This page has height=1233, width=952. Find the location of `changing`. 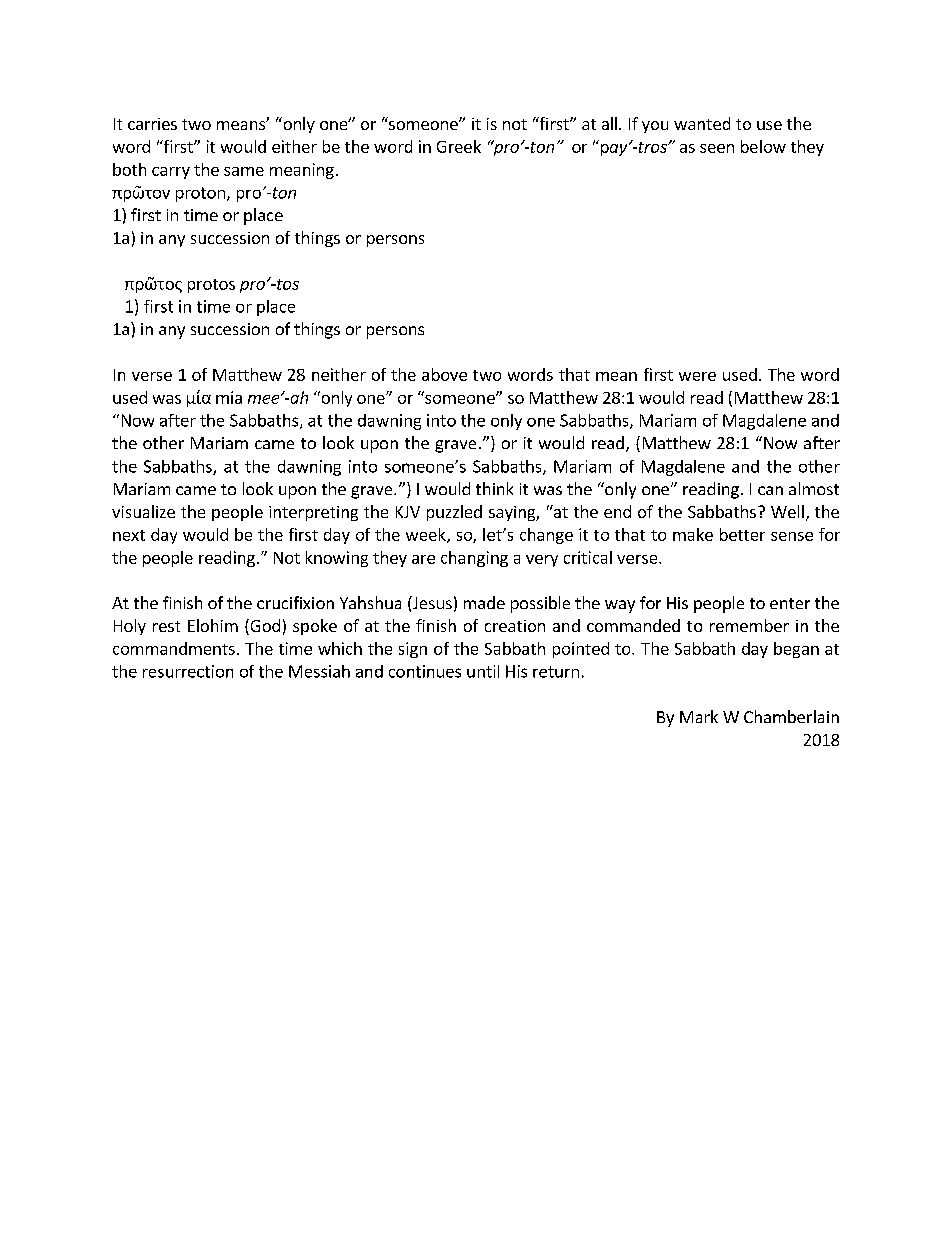

changing is located at coordinates (474, 559).
